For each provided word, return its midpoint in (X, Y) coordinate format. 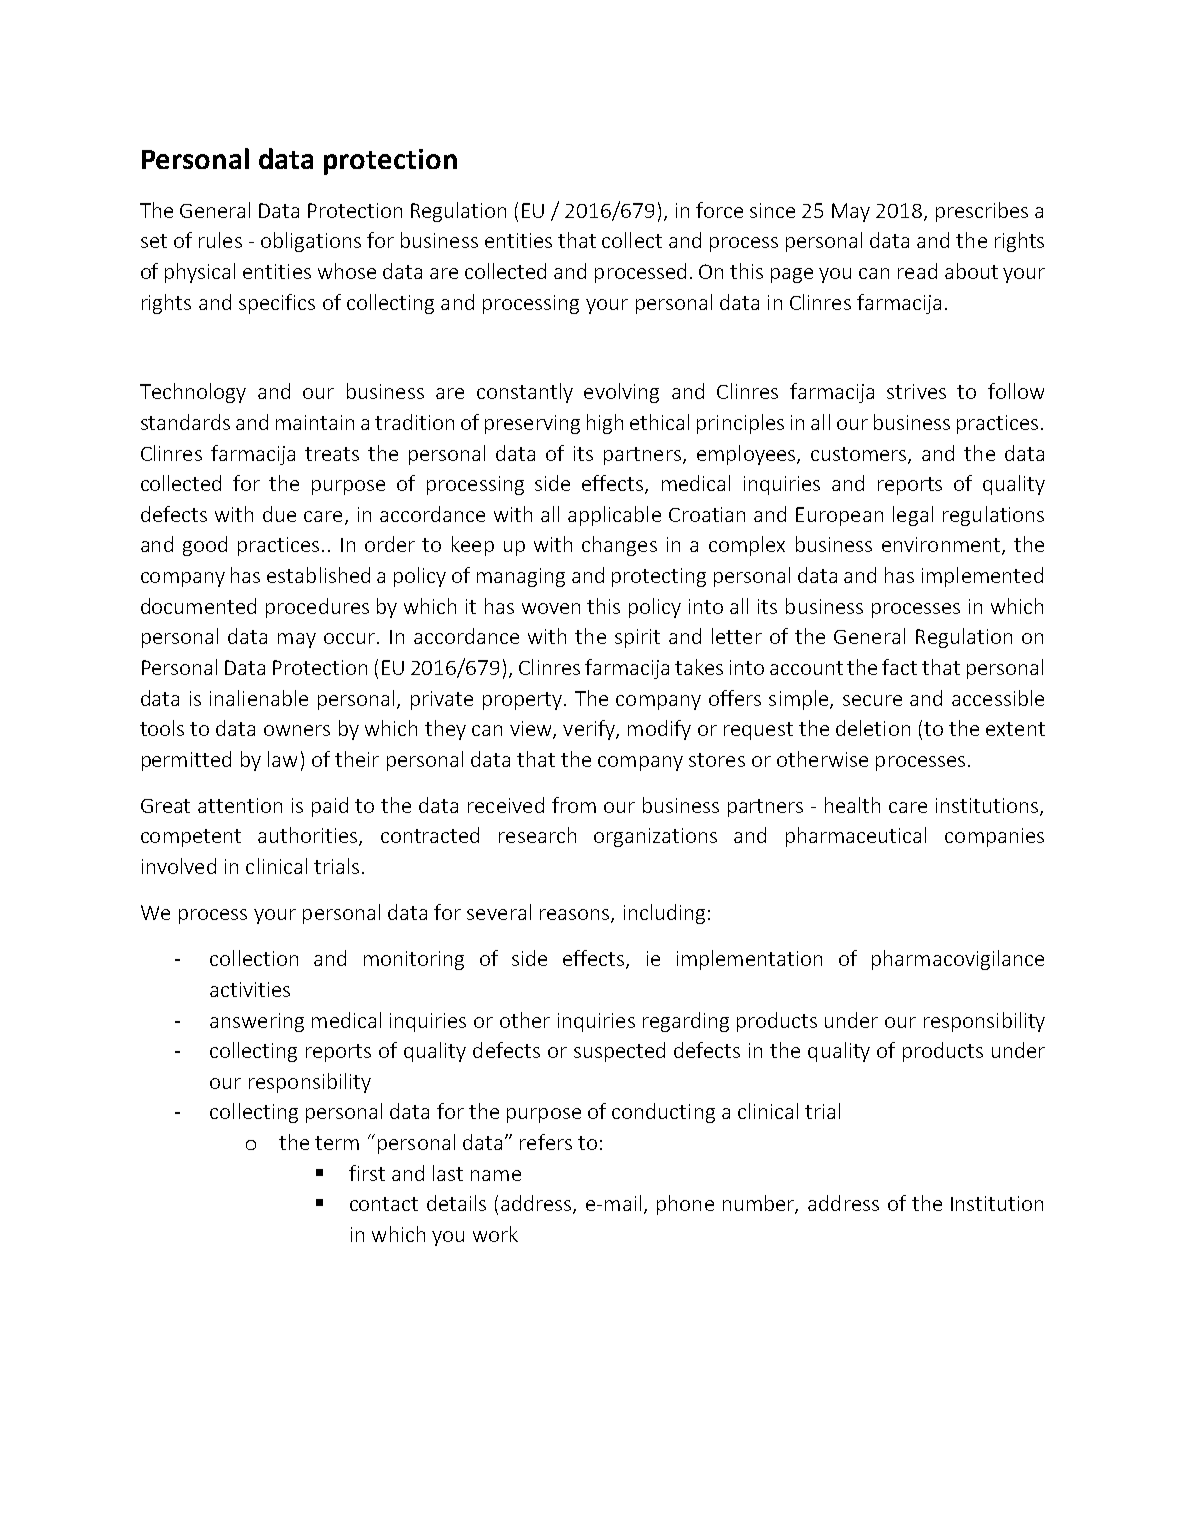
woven (551, 608)
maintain (315, 422)
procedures (317, 608)
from (574, 805)
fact (899, 667)
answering (257, 1022)
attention (240, 805)
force (719, 210)
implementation (749, 960)
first (367, 1173)
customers (860, 455)
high (605, 424)
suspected (619, 1052)
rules (220, 240)
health (852, 805)
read (917, 271)
